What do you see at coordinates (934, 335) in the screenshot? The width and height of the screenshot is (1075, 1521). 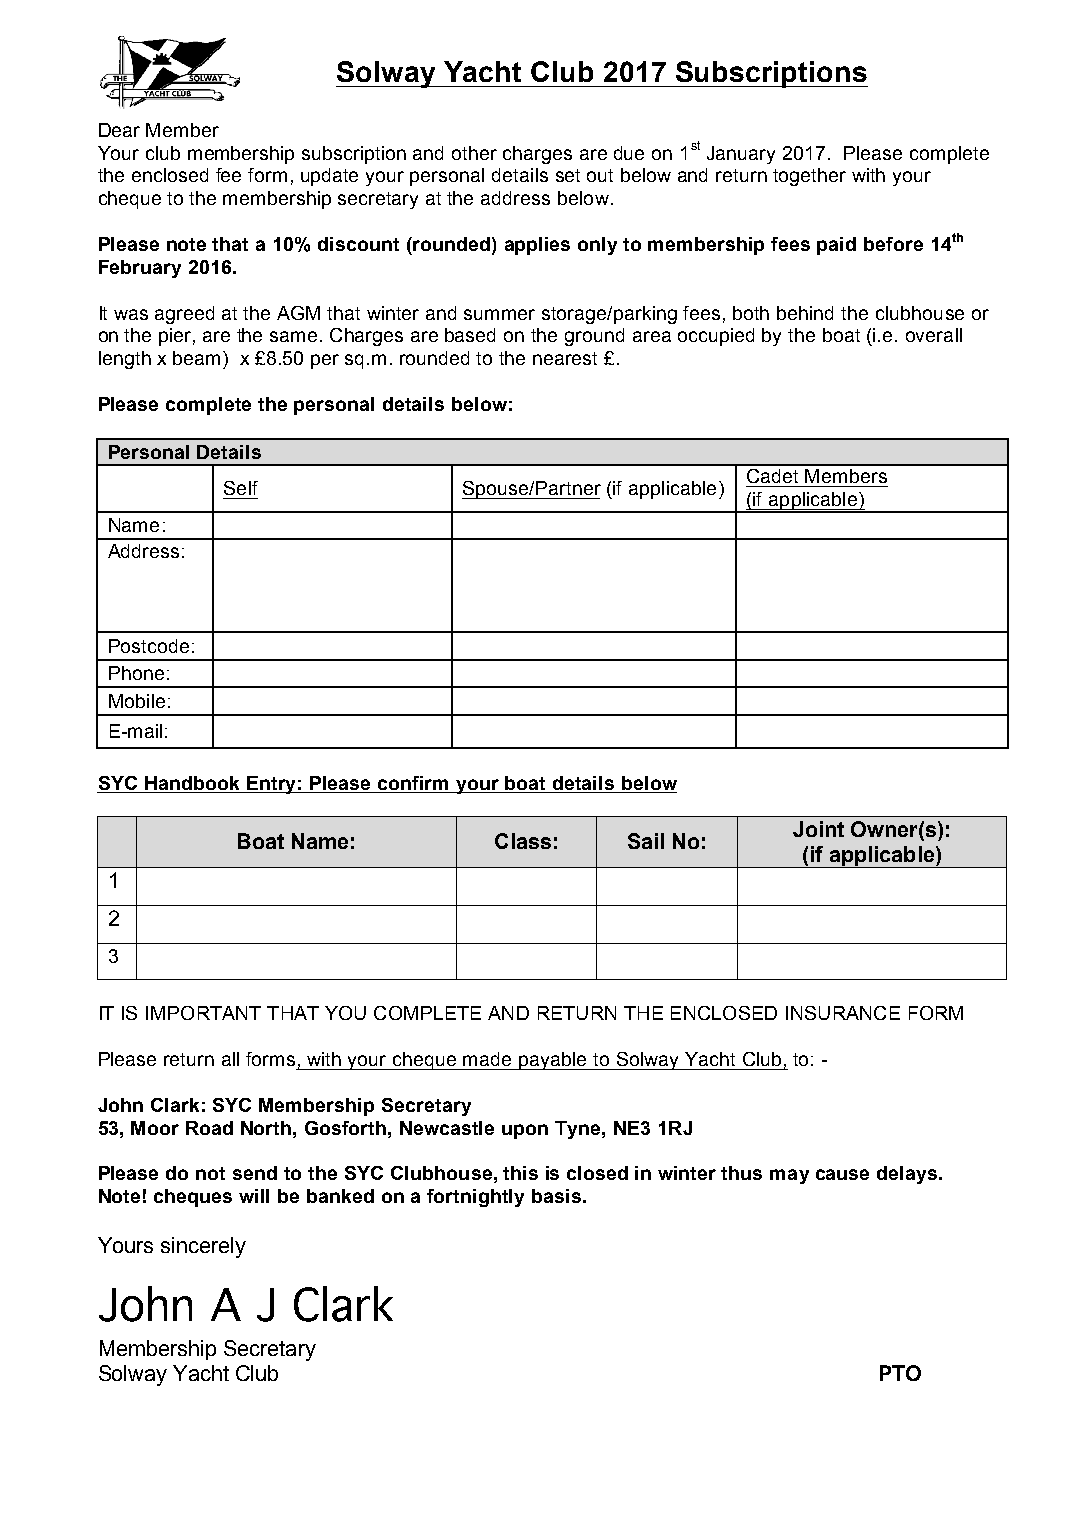 I see `overall` at bounding box center [934, 335].
